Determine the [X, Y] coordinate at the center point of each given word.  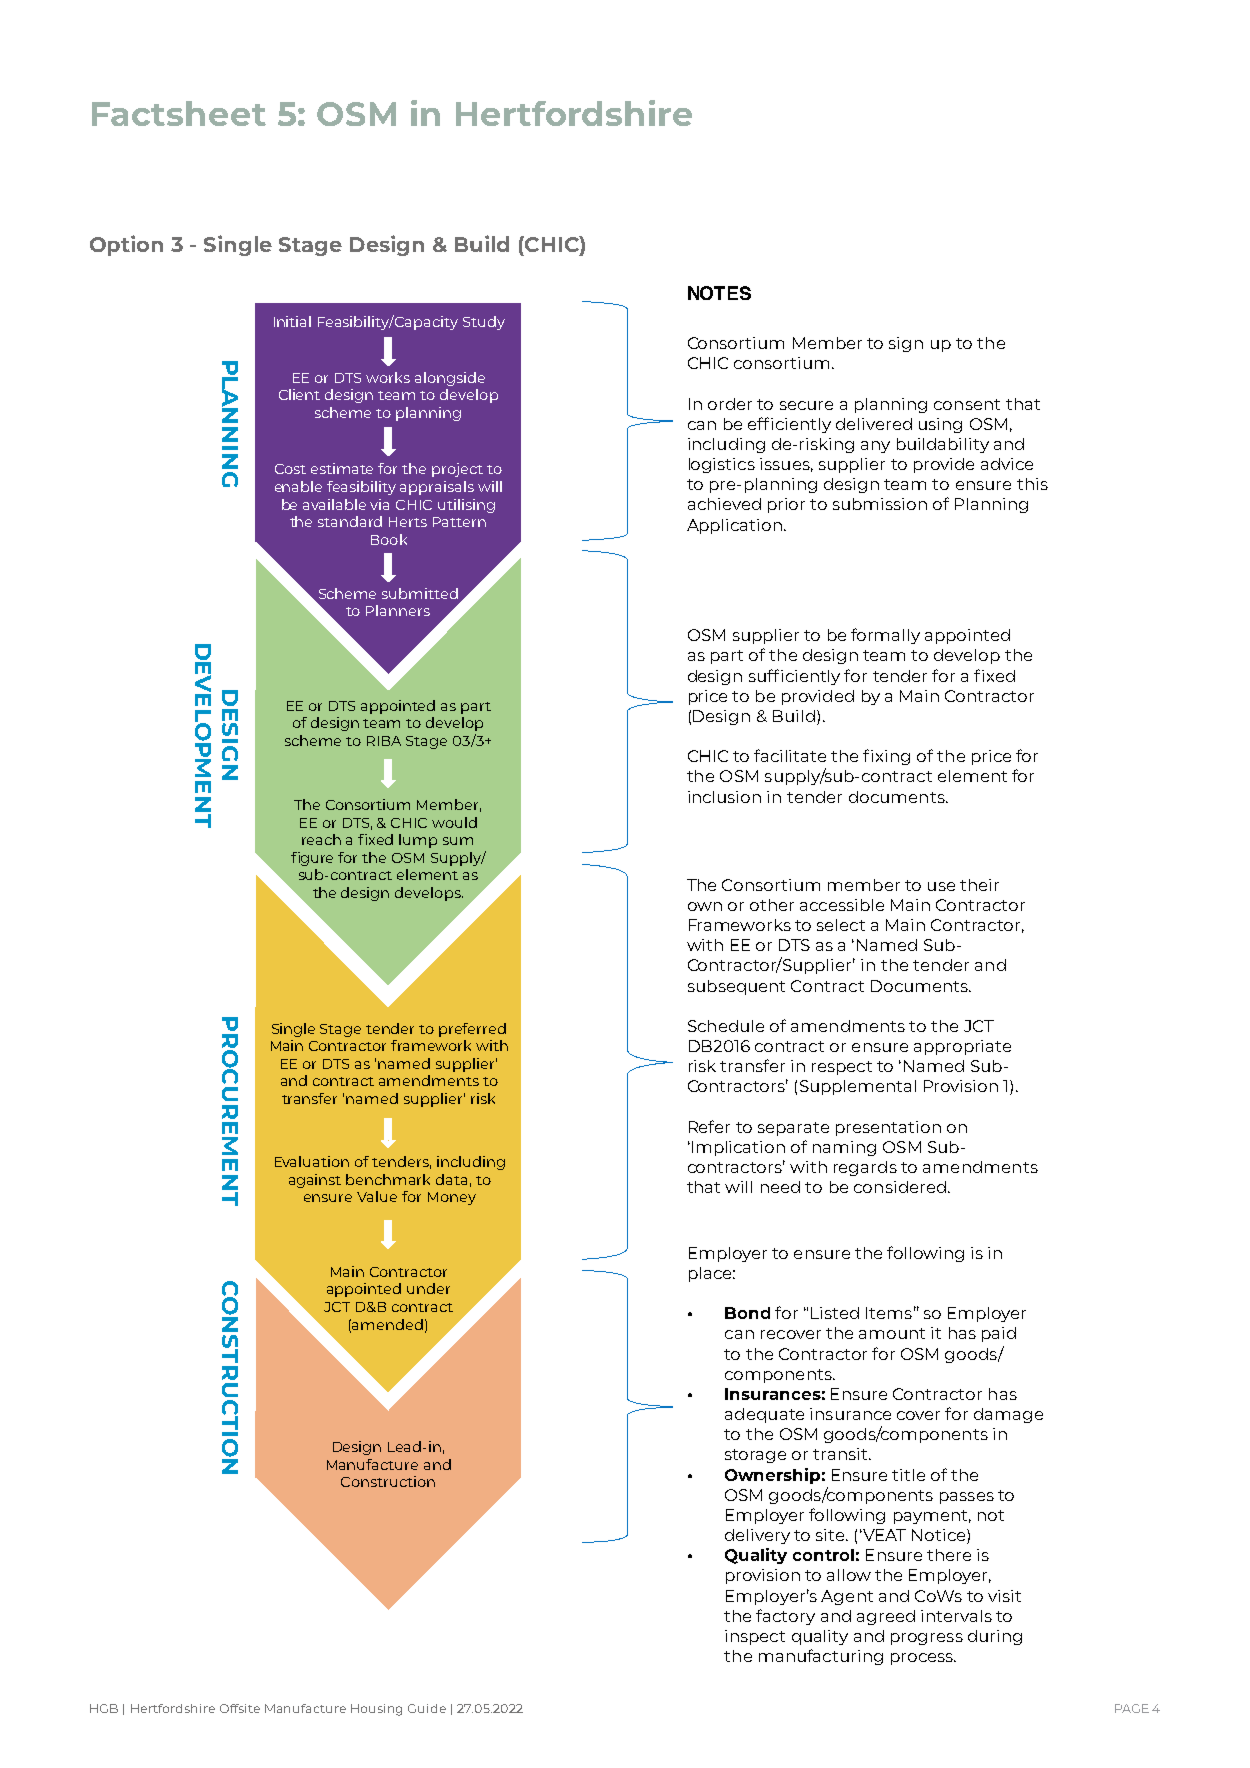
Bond [747, 1313]
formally [885, 636]
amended [387, 1324]
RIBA [384, 741]
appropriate [962, 1047]
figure [312, 859]
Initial [292, 321]
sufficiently [794, 677]
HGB [104, 1708]
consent [967, 404]
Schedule [726, 1026]
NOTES [719, 293]
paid [999, 1334]
